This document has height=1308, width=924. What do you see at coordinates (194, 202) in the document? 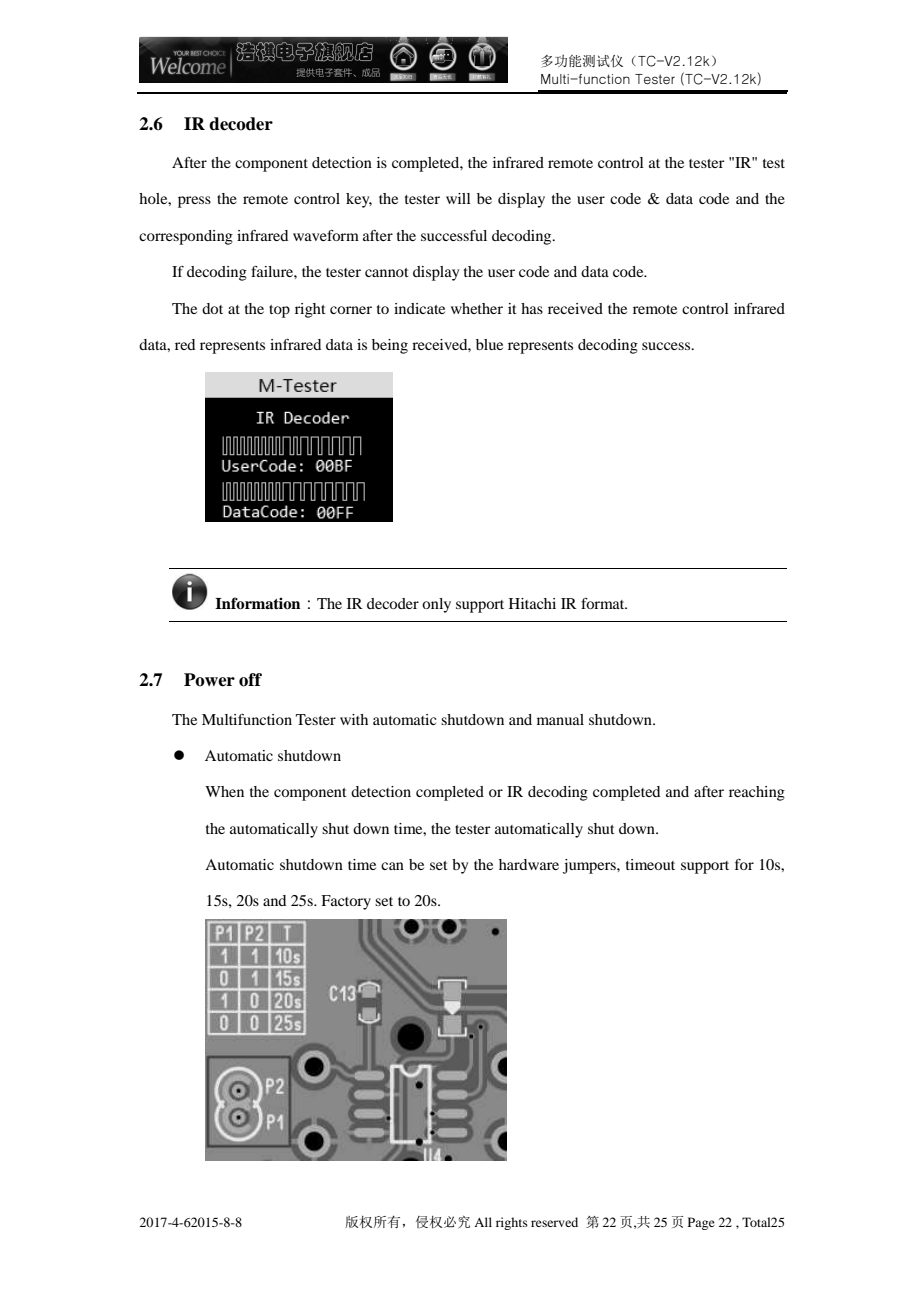
I see `press` at bounding box center [194, 202].
